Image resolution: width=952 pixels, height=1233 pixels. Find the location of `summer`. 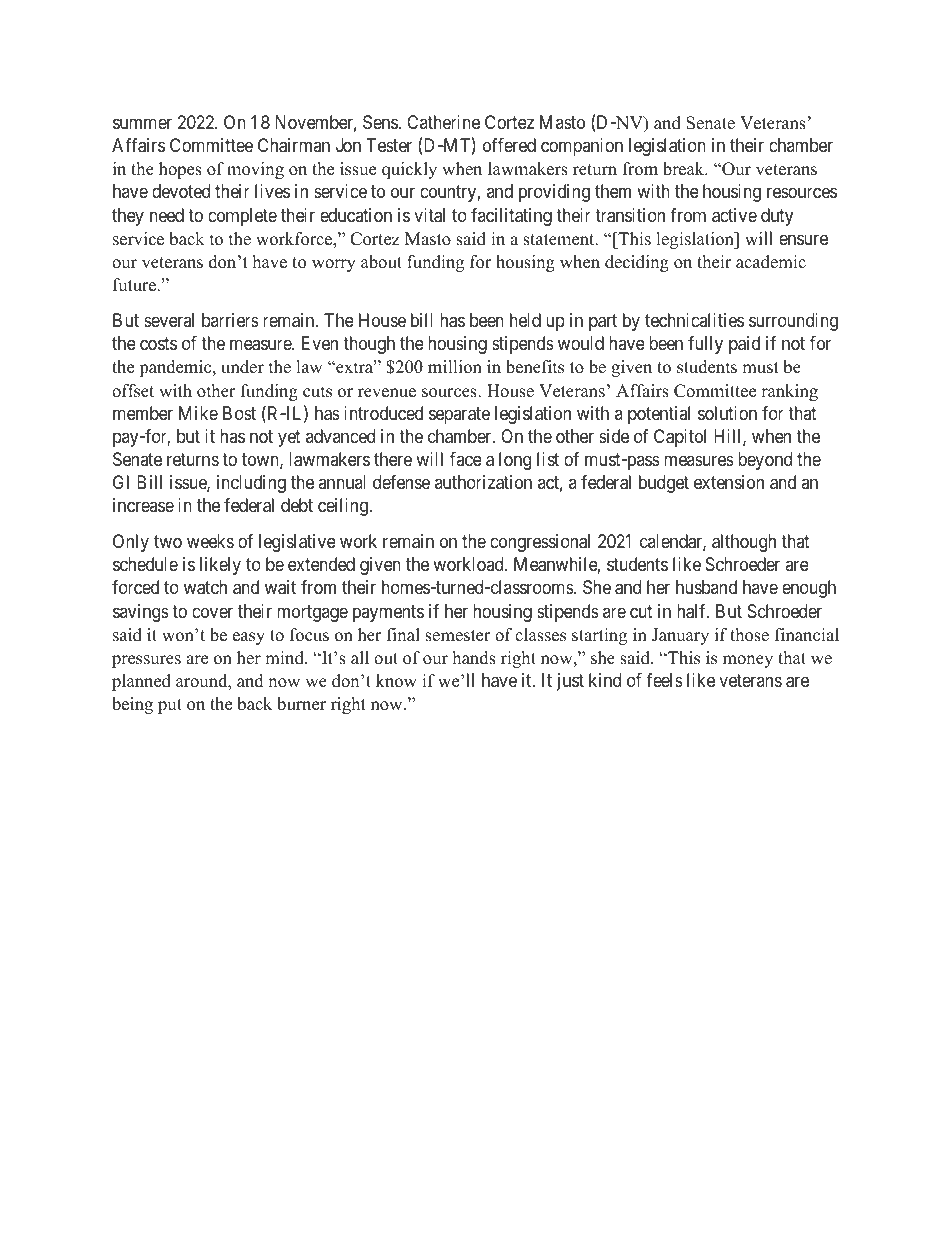

summer is located at coordinates (142, 123).
